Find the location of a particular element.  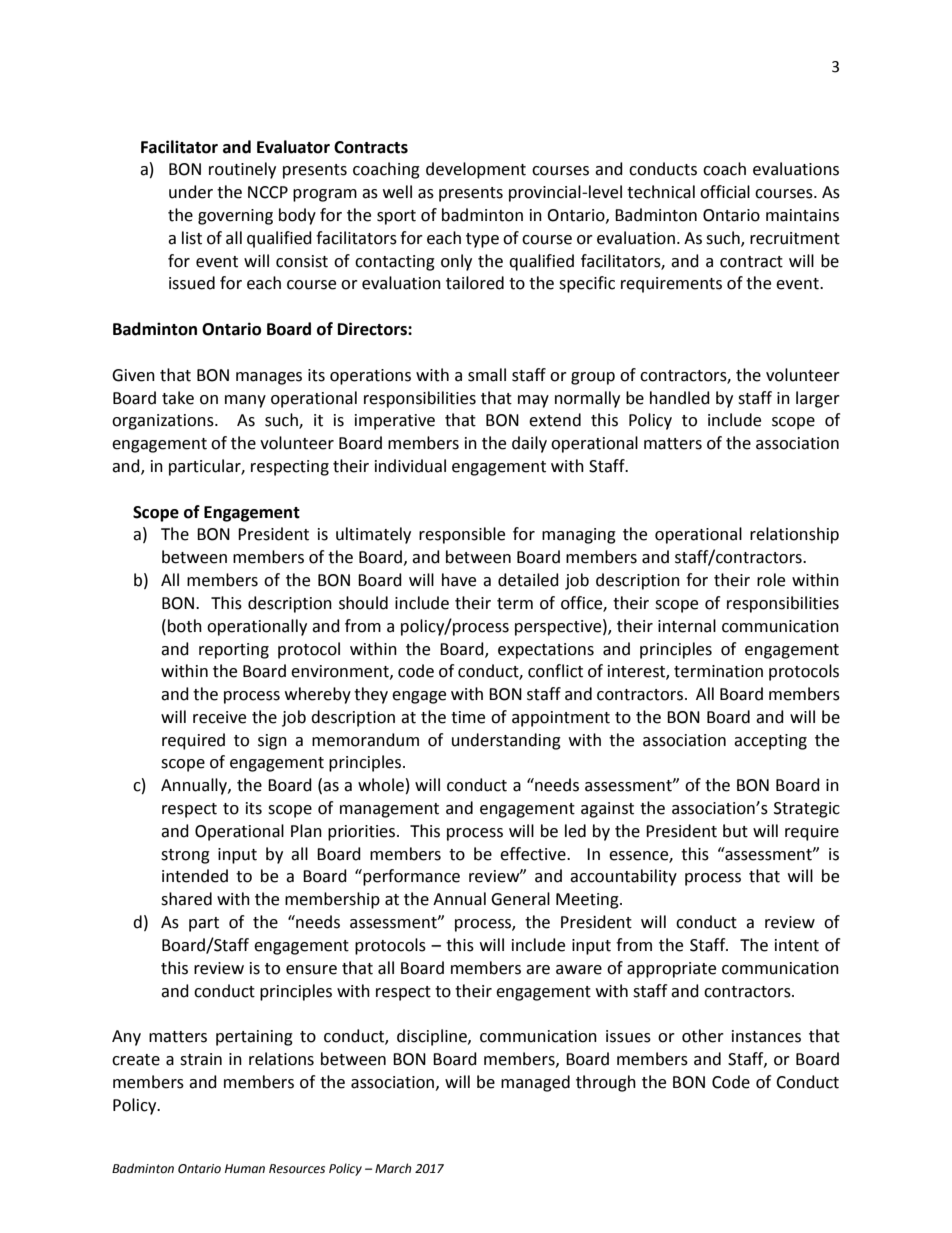

but is located at coordinates (735, 831).
